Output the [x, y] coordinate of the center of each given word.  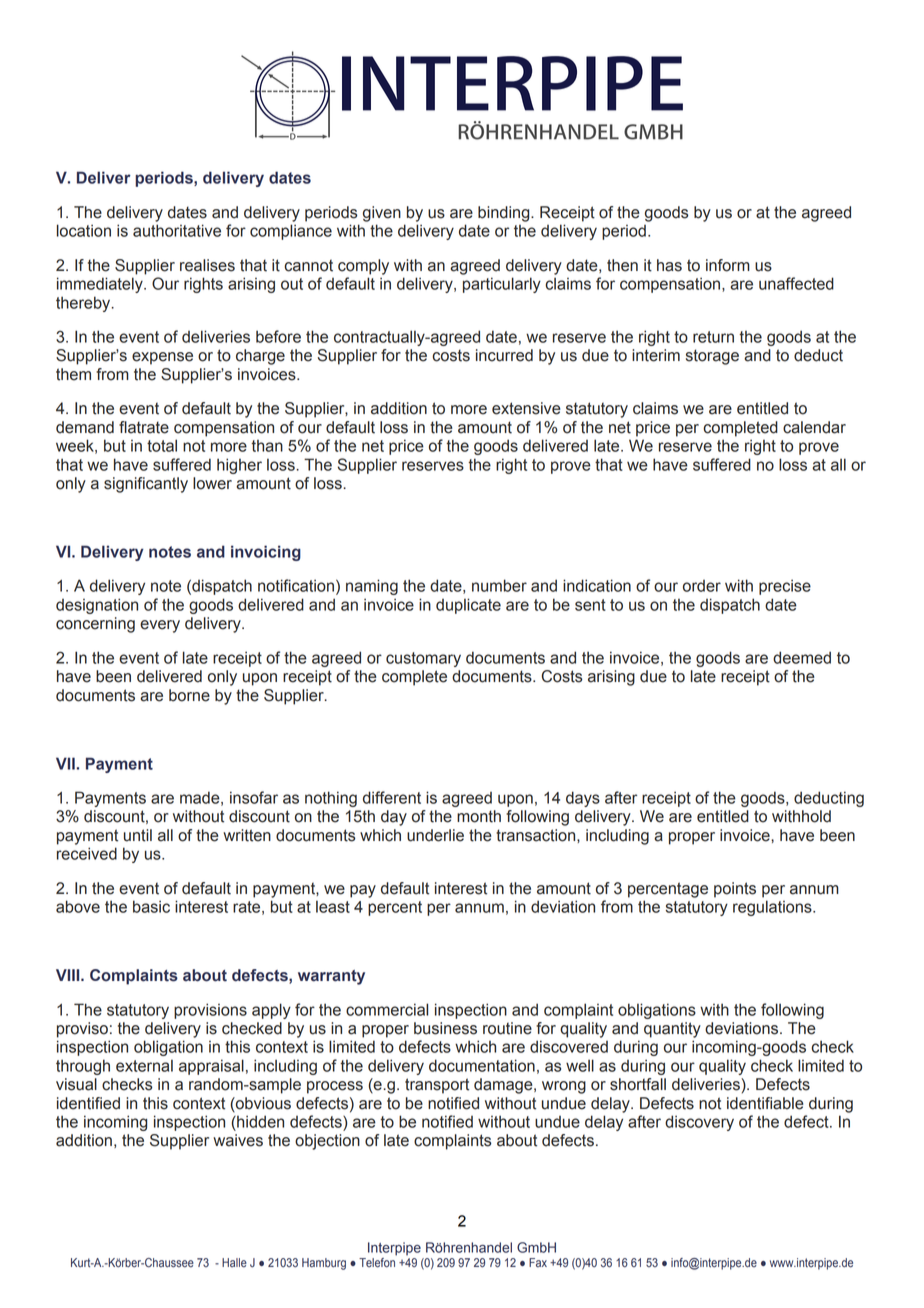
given [382, 214]
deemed [802, 657]
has [669, 265]
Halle [234, 1263]
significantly [146, 485]
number [499, 585]
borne [189, 695]
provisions [210, 1011]
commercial [387, 1009]
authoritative [177, 230]
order [702, 586]
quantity [672, 1030]
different [392, 797]
